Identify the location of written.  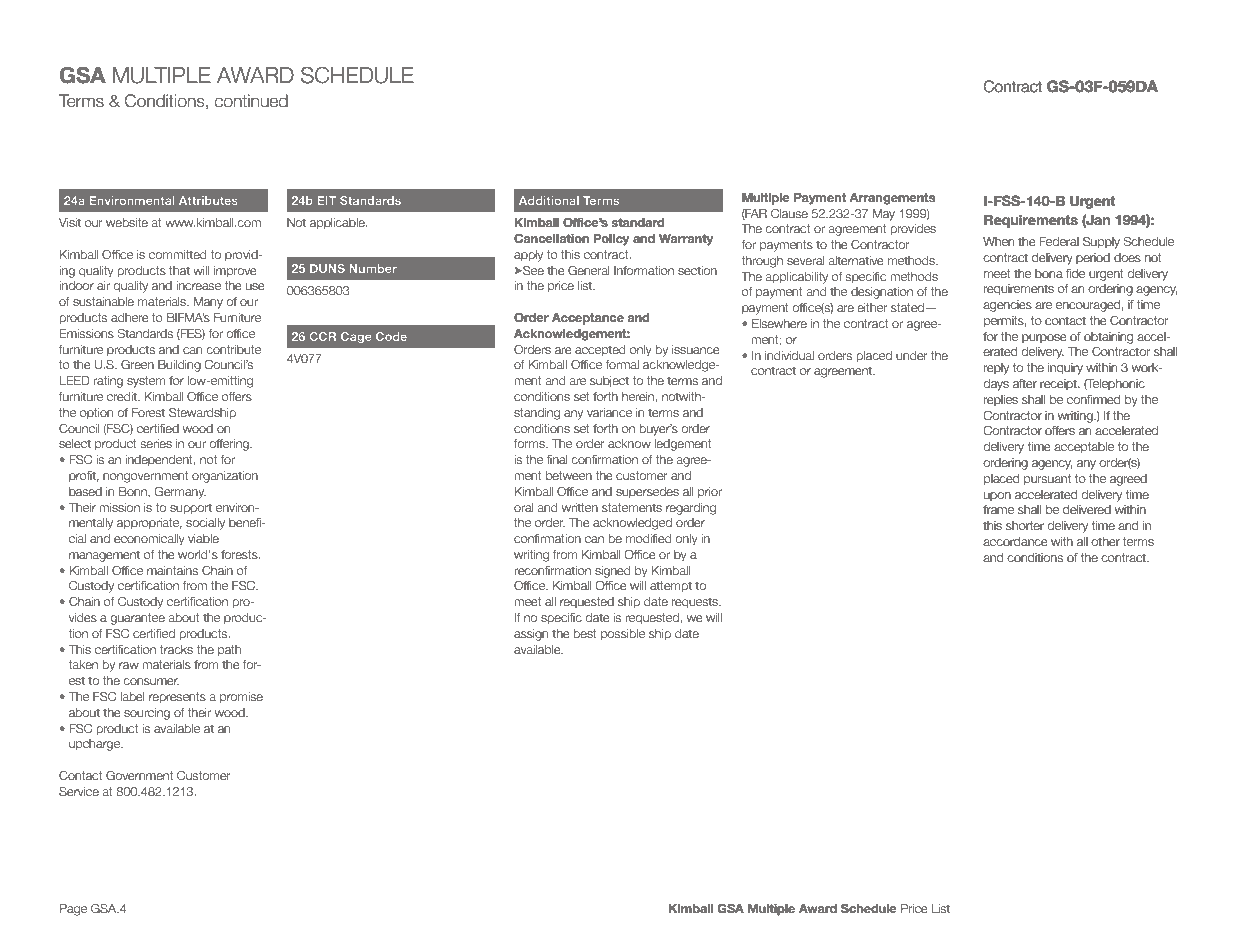
(580, 507).
